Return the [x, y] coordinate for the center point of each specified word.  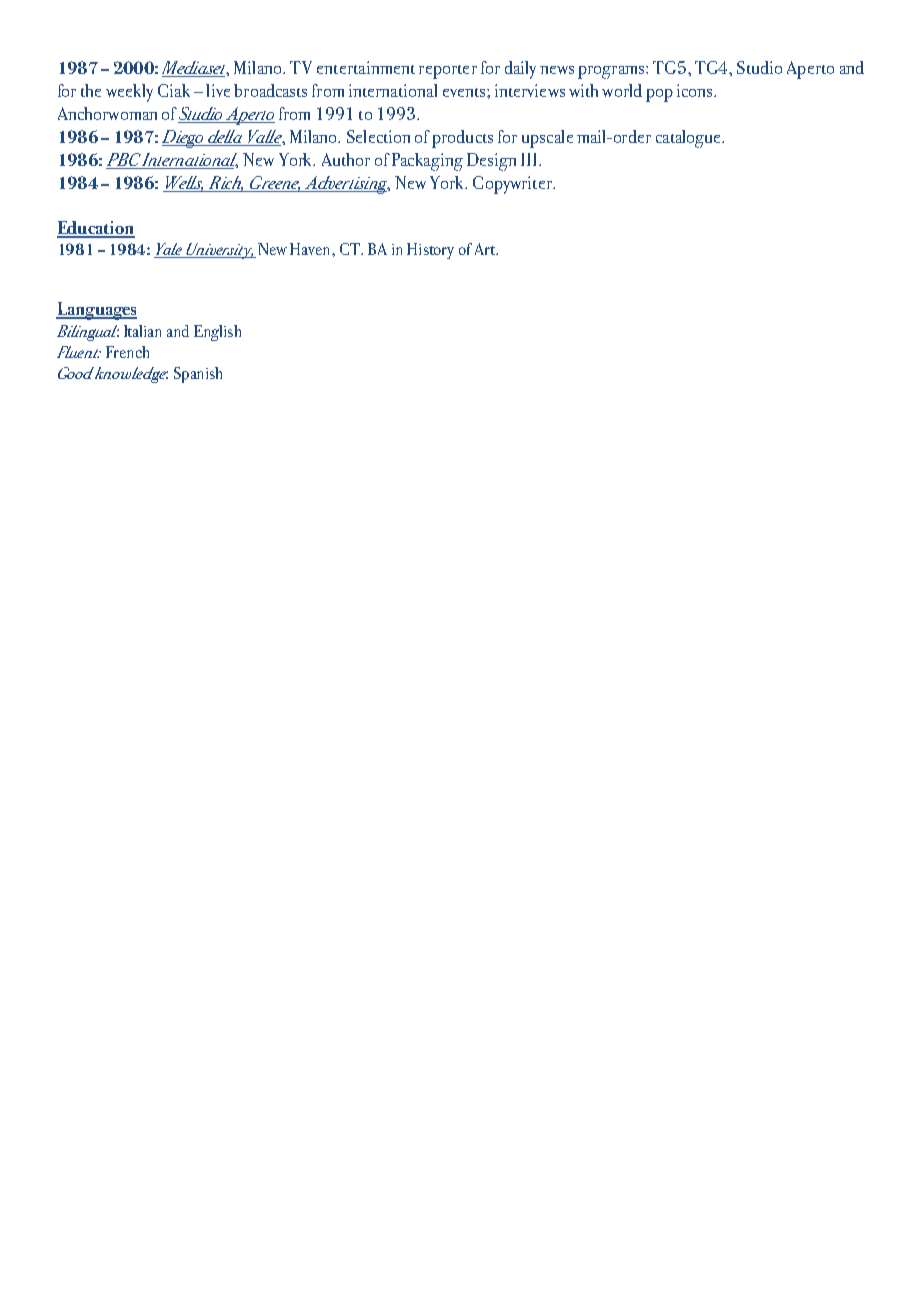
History [430, 251]
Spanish [198, 375]
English [217, 333]
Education [96, 229]
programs [612, 72]
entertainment [366, 67]
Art [486, 249]
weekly [129, 93]
